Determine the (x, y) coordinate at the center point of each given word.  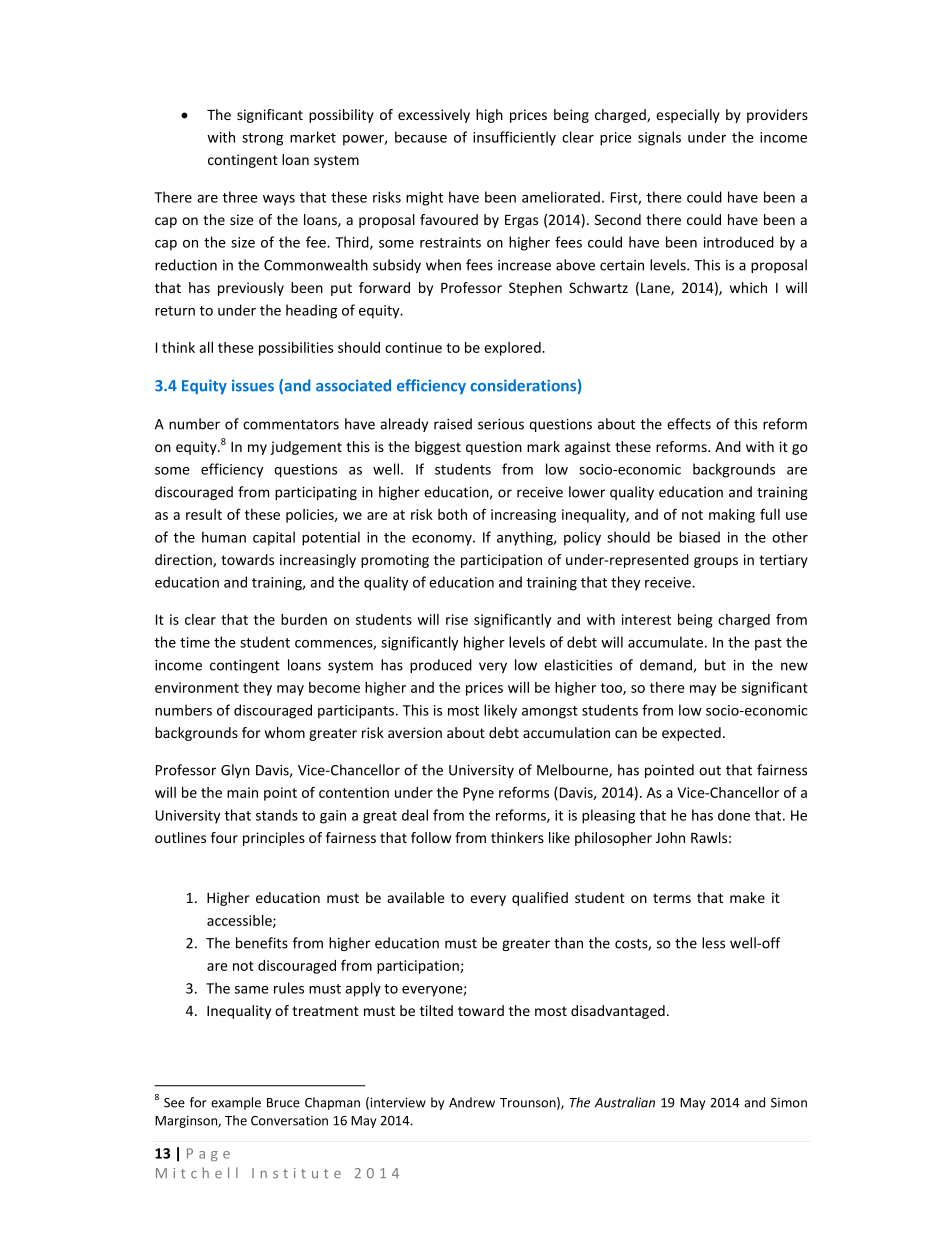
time (195, 642)
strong (262, 139)
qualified (540, 899)
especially (688, 116)
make (747, 897)
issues (253, 385)
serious (501, 424)
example (236, 1103)
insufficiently (514, 138)
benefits (262, 943)
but (715, 665)
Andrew (472, 1102)
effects (689, 424)
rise (457, 619)
